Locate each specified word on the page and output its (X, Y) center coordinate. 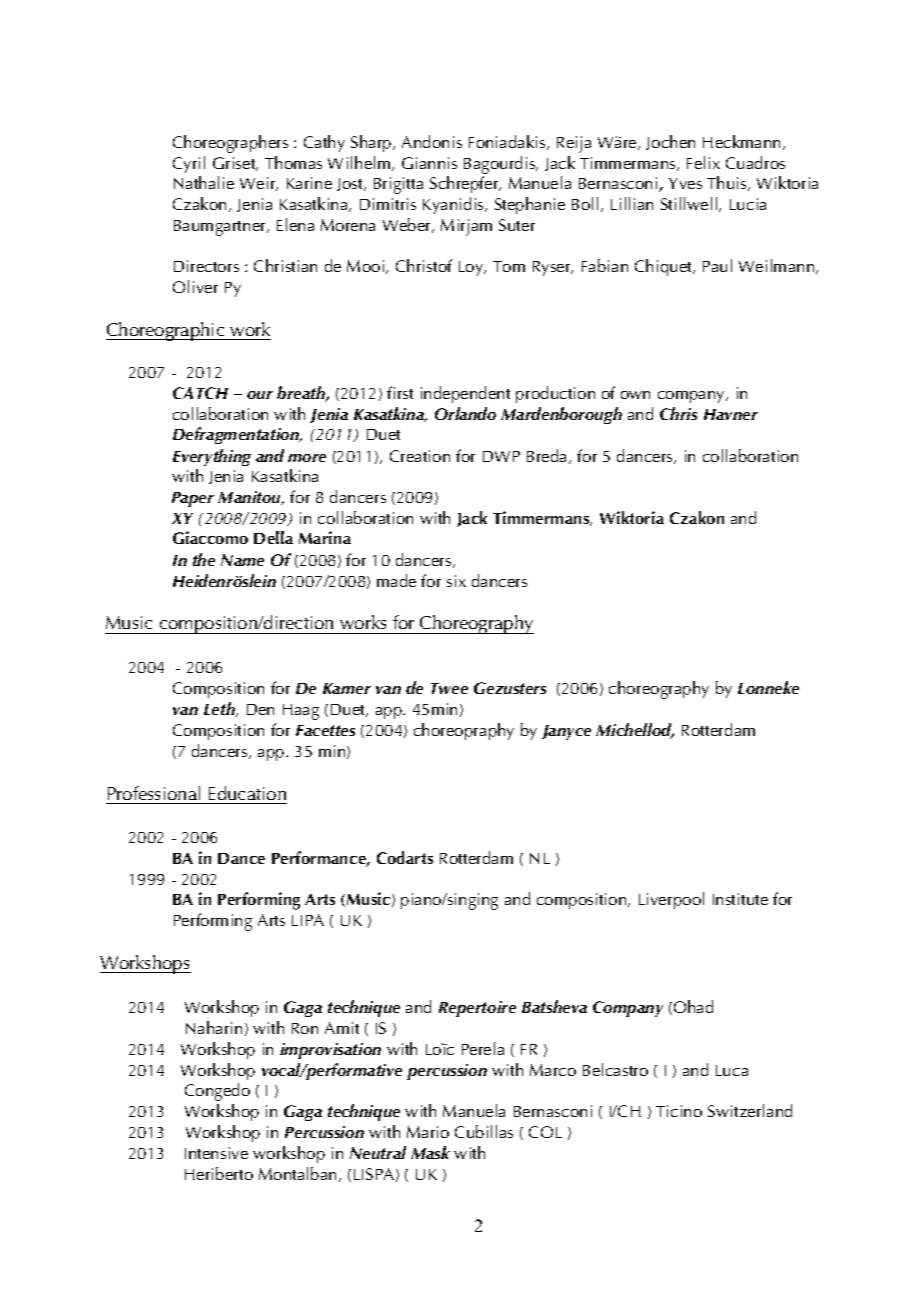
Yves (685, 183)
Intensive (216, 1153)
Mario (428, 1132)
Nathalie (204, 182)
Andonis (432, 141)
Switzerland (750, 1110)
